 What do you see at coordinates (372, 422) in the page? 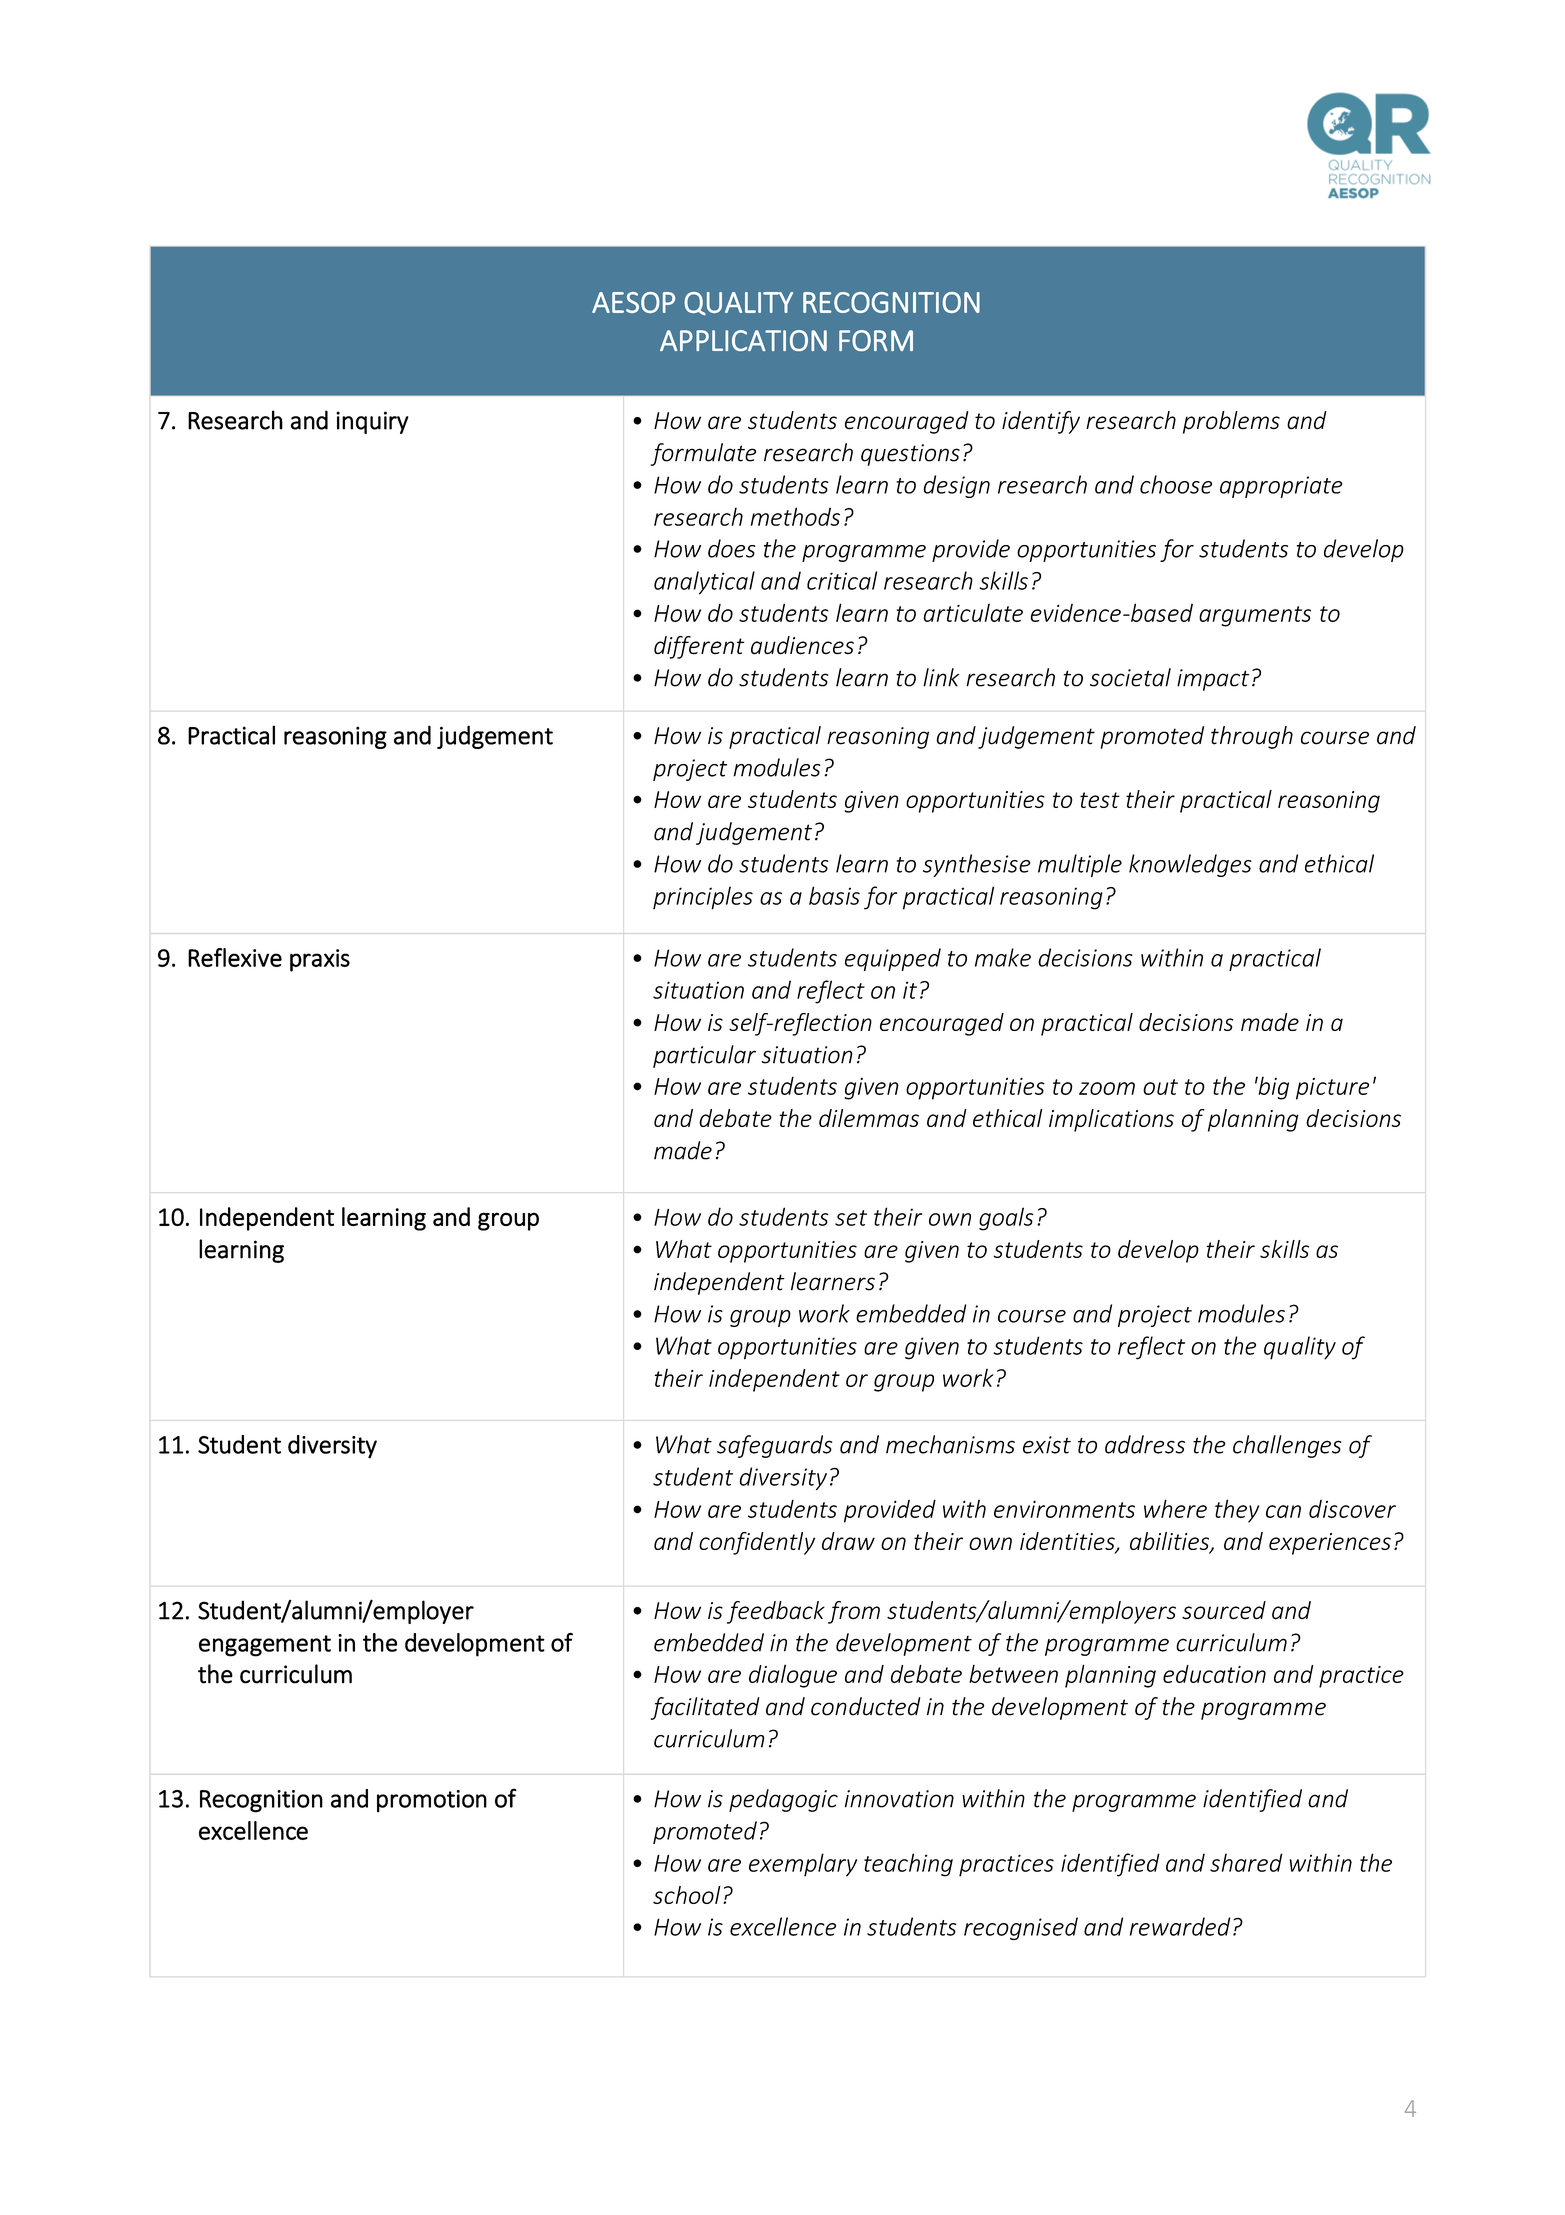
I see `inquiry` at bounding box center [372, 422].
